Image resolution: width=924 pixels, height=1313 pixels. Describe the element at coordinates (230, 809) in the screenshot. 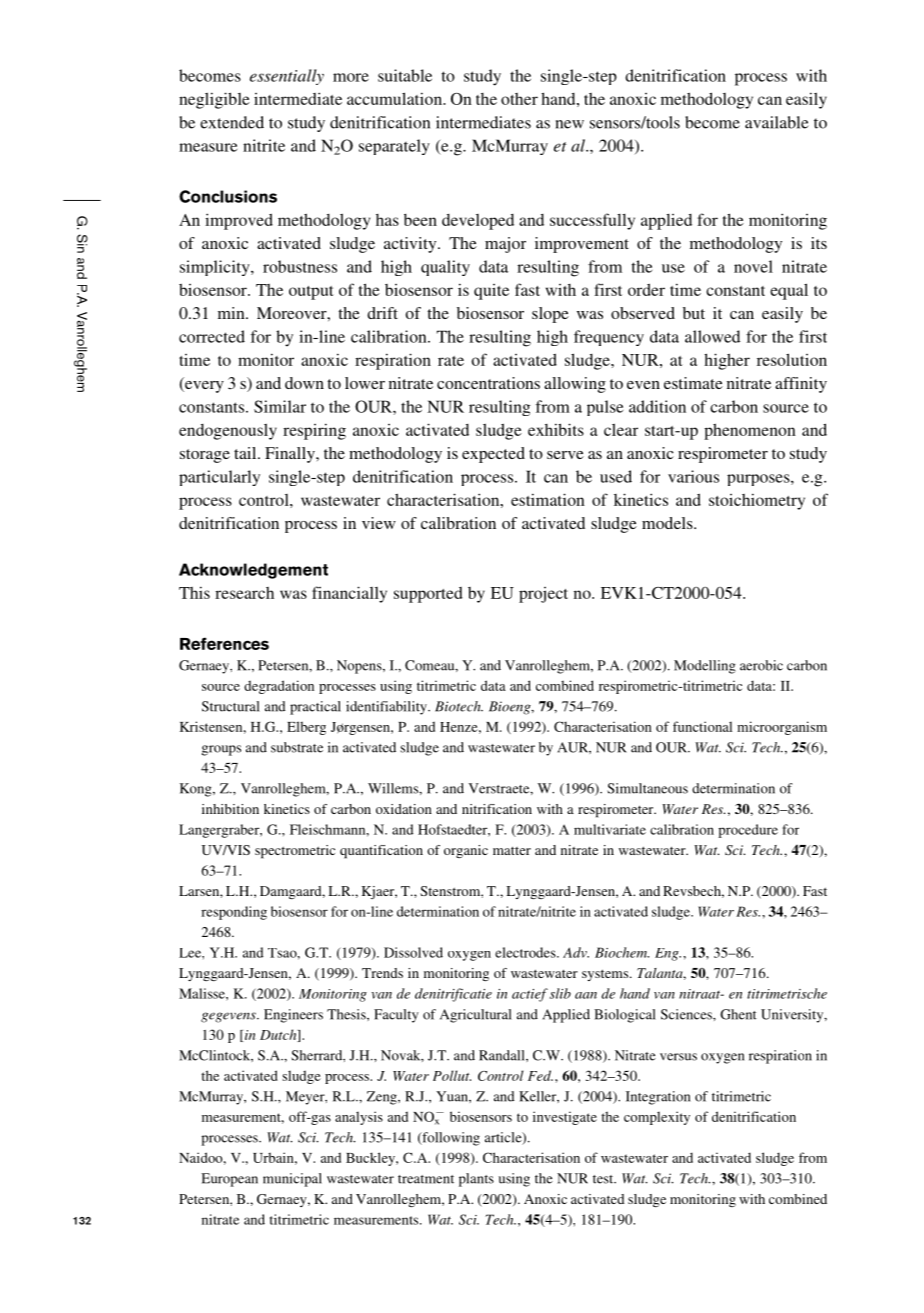

I see `inhibition` at that location.
